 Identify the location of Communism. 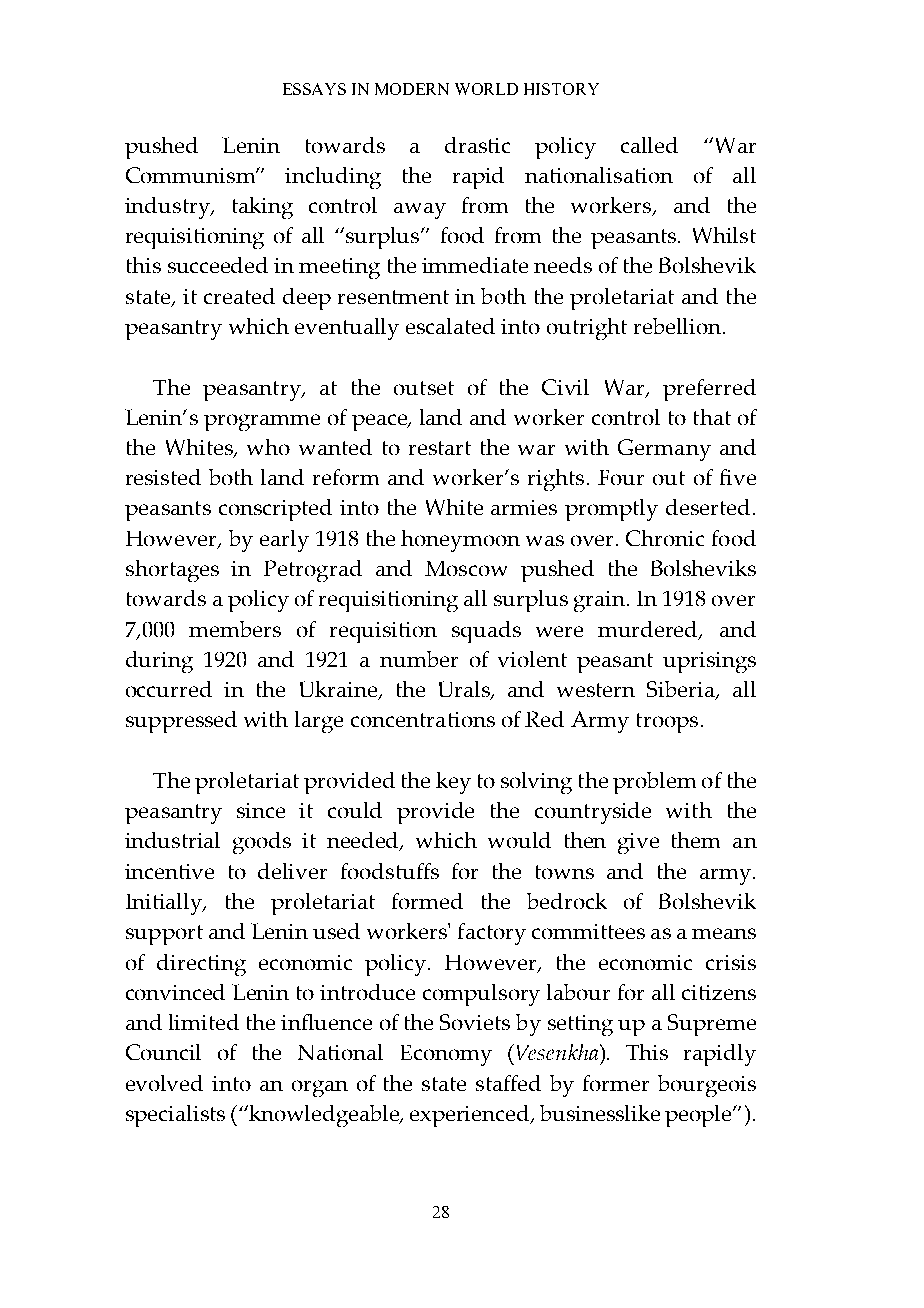
(191, 175).
